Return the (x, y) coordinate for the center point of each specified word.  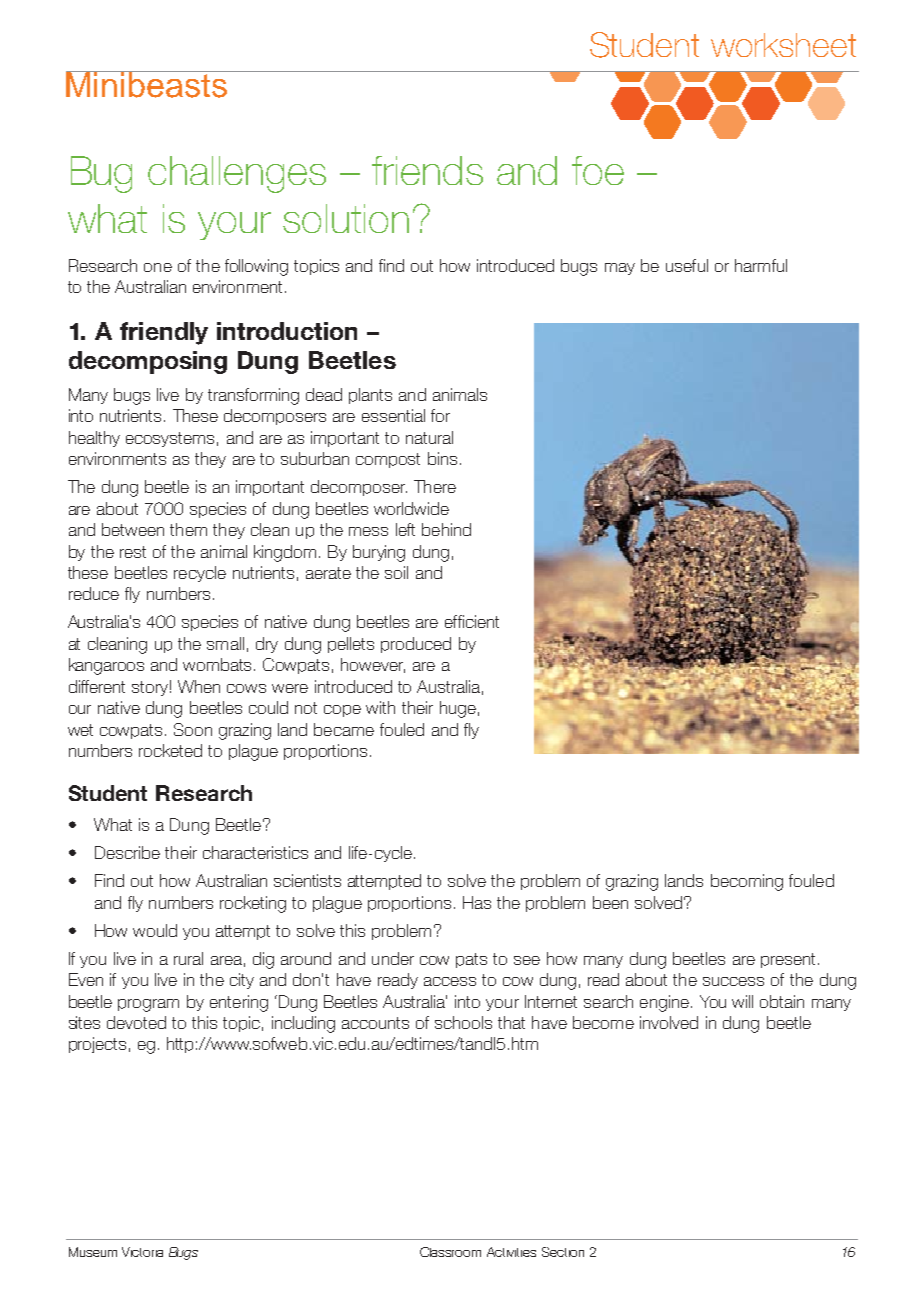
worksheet (783, 45)
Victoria (142, 1252)
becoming (747, 882)
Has (477, 902)
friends (427, 170)
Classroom (450, 1252)
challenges (237, 174)
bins (442, 458)
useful (687, 265)
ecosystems (170, 439)
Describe (127, 852)
